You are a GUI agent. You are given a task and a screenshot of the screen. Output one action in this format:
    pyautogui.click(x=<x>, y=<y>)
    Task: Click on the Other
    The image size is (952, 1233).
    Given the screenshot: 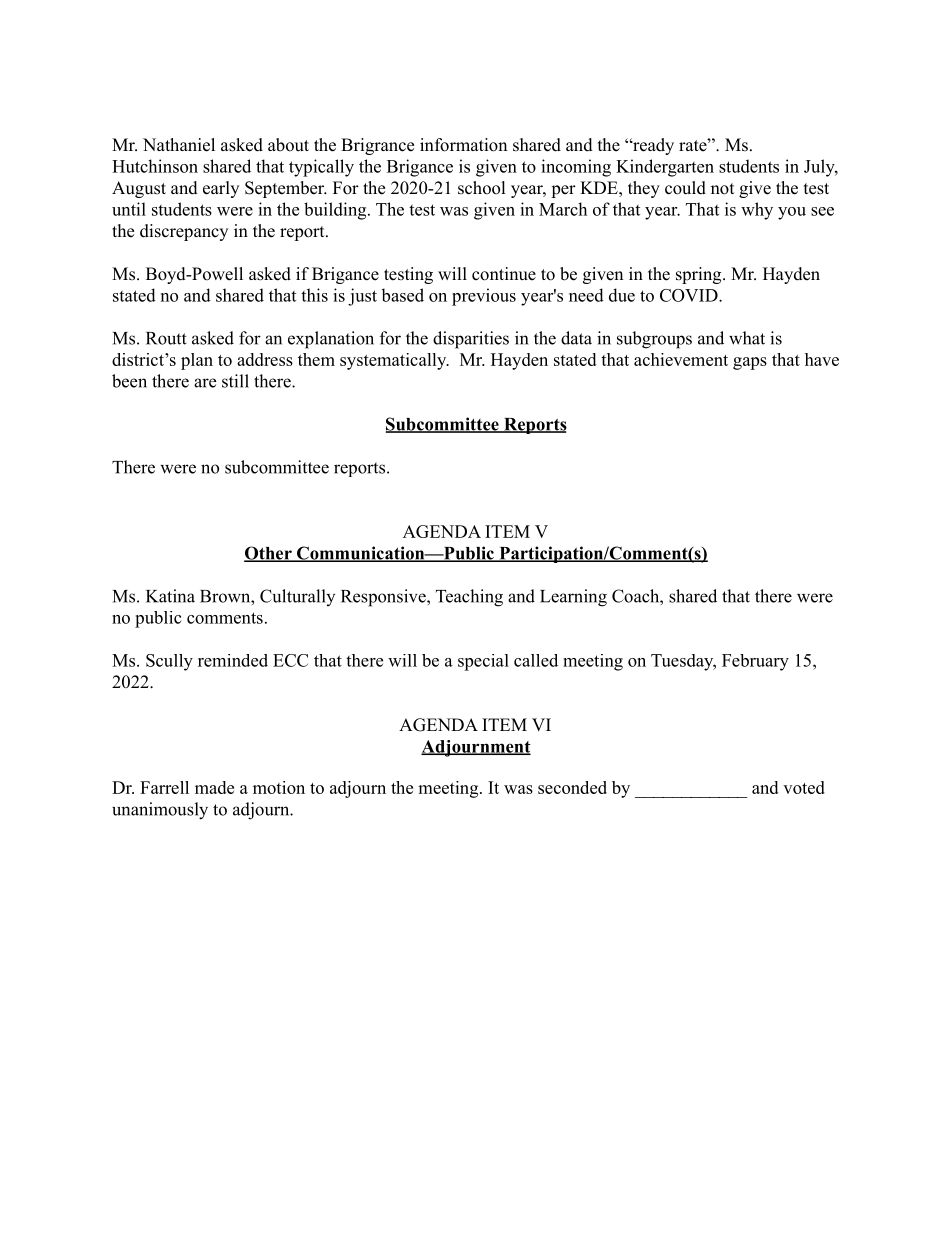 What is the action you would take?
    pyautogui.click(x=269, y=554)
